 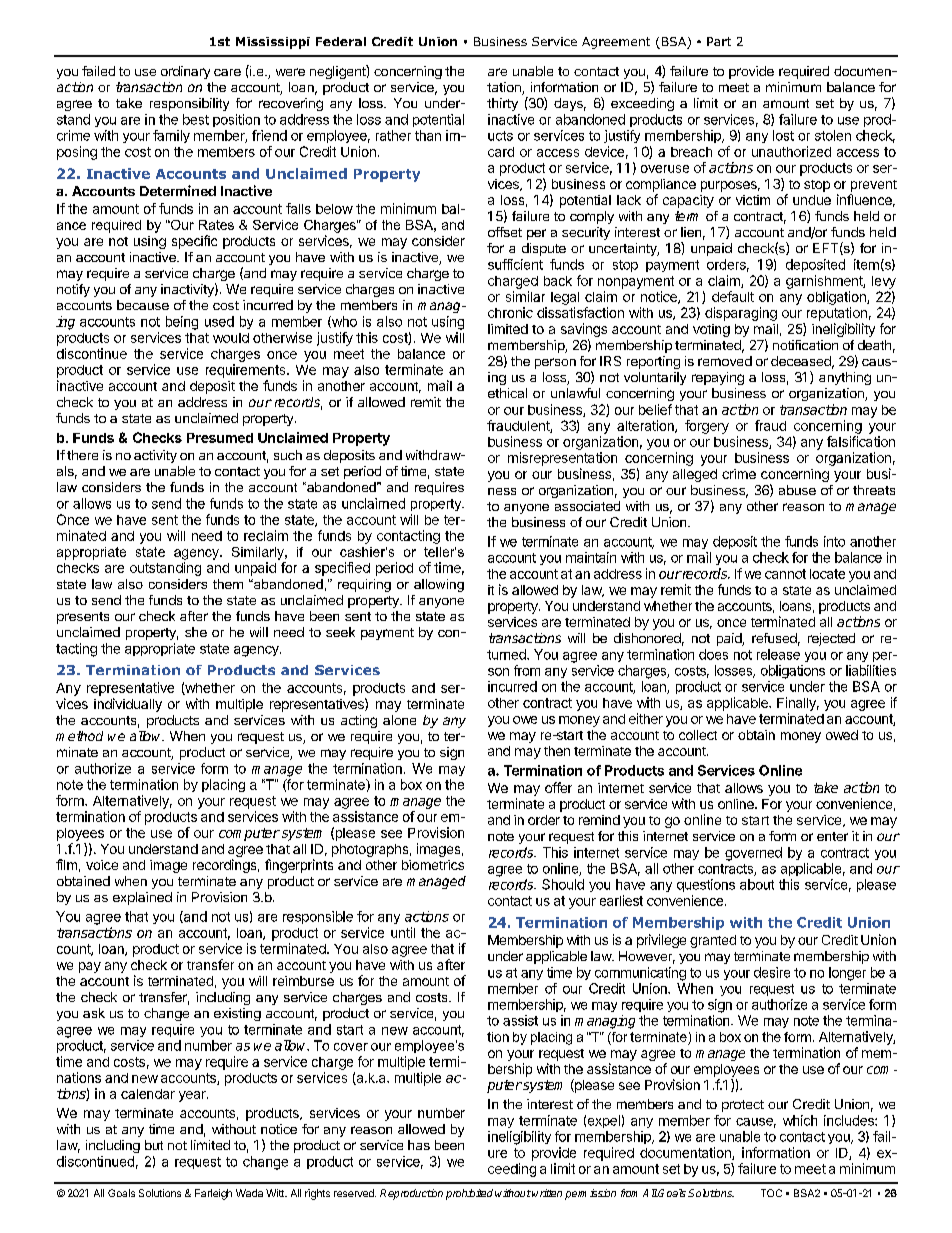 I want to click on but, so click(x=154, y=1145).
